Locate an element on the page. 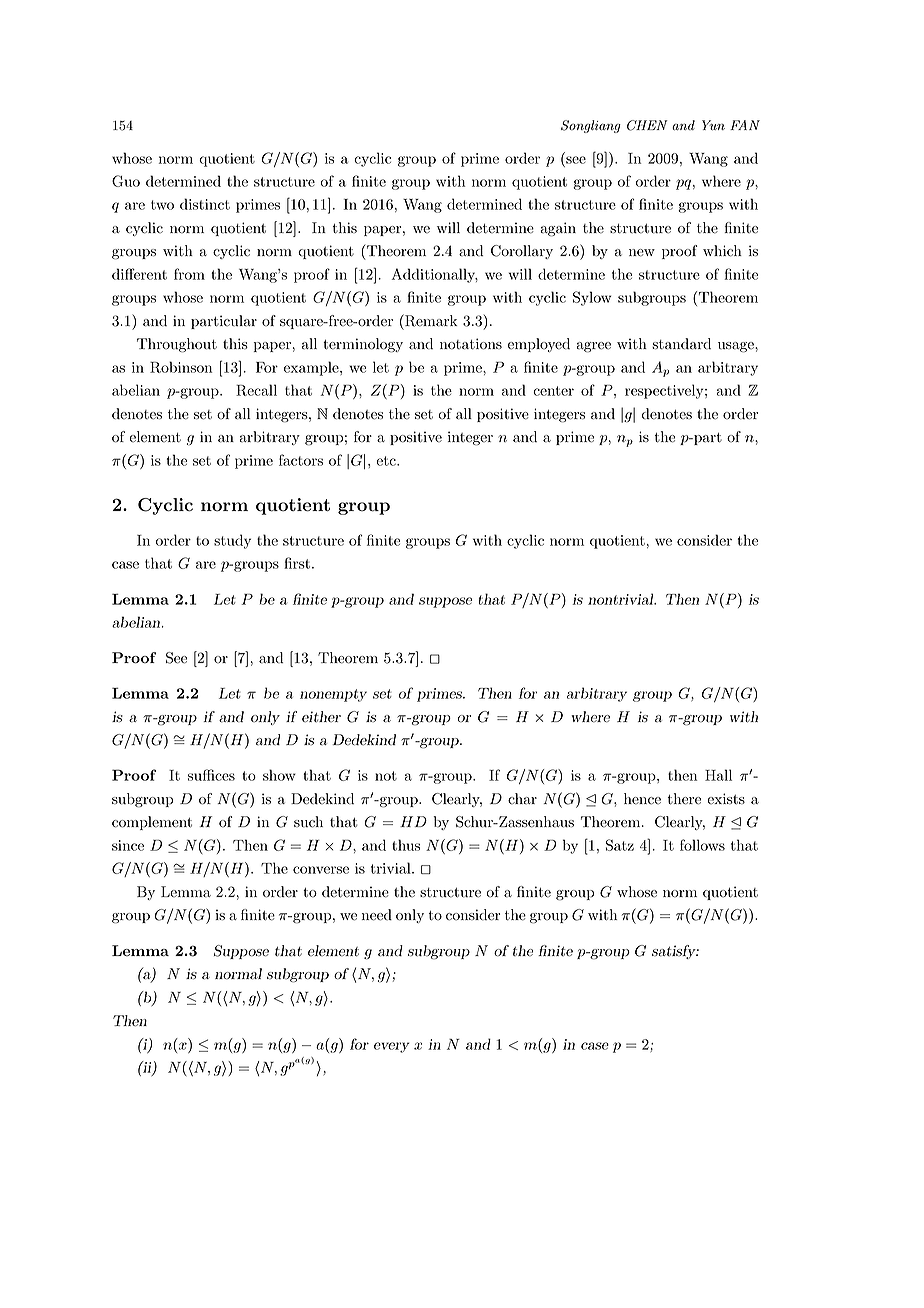 The height and width of the page is (1308, 924). every is located at coordinates (392, 1047).
